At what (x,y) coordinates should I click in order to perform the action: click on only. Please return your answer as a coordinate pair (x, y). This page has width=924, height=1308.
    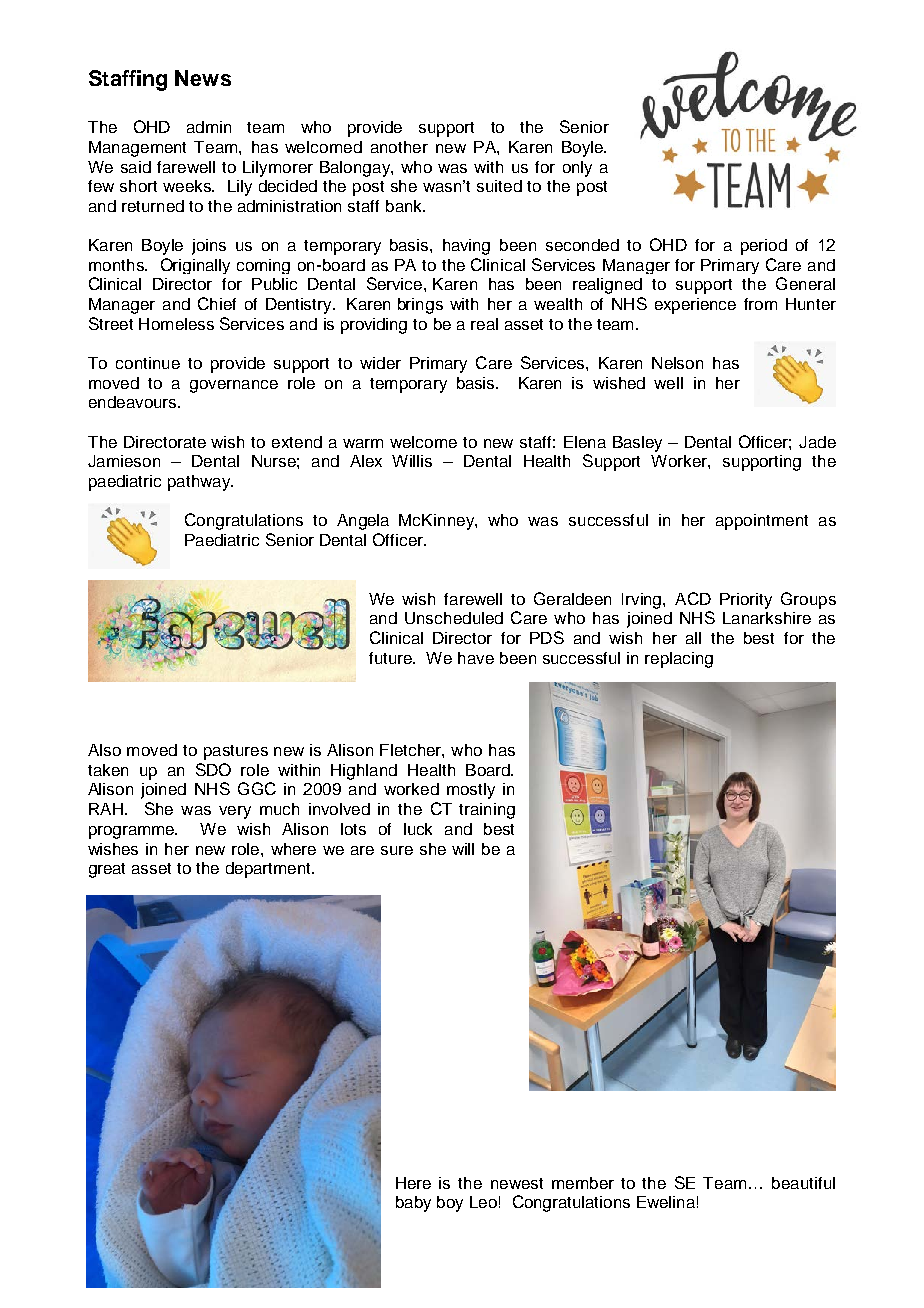
    Looking at the image, I should click on (577, 169).
